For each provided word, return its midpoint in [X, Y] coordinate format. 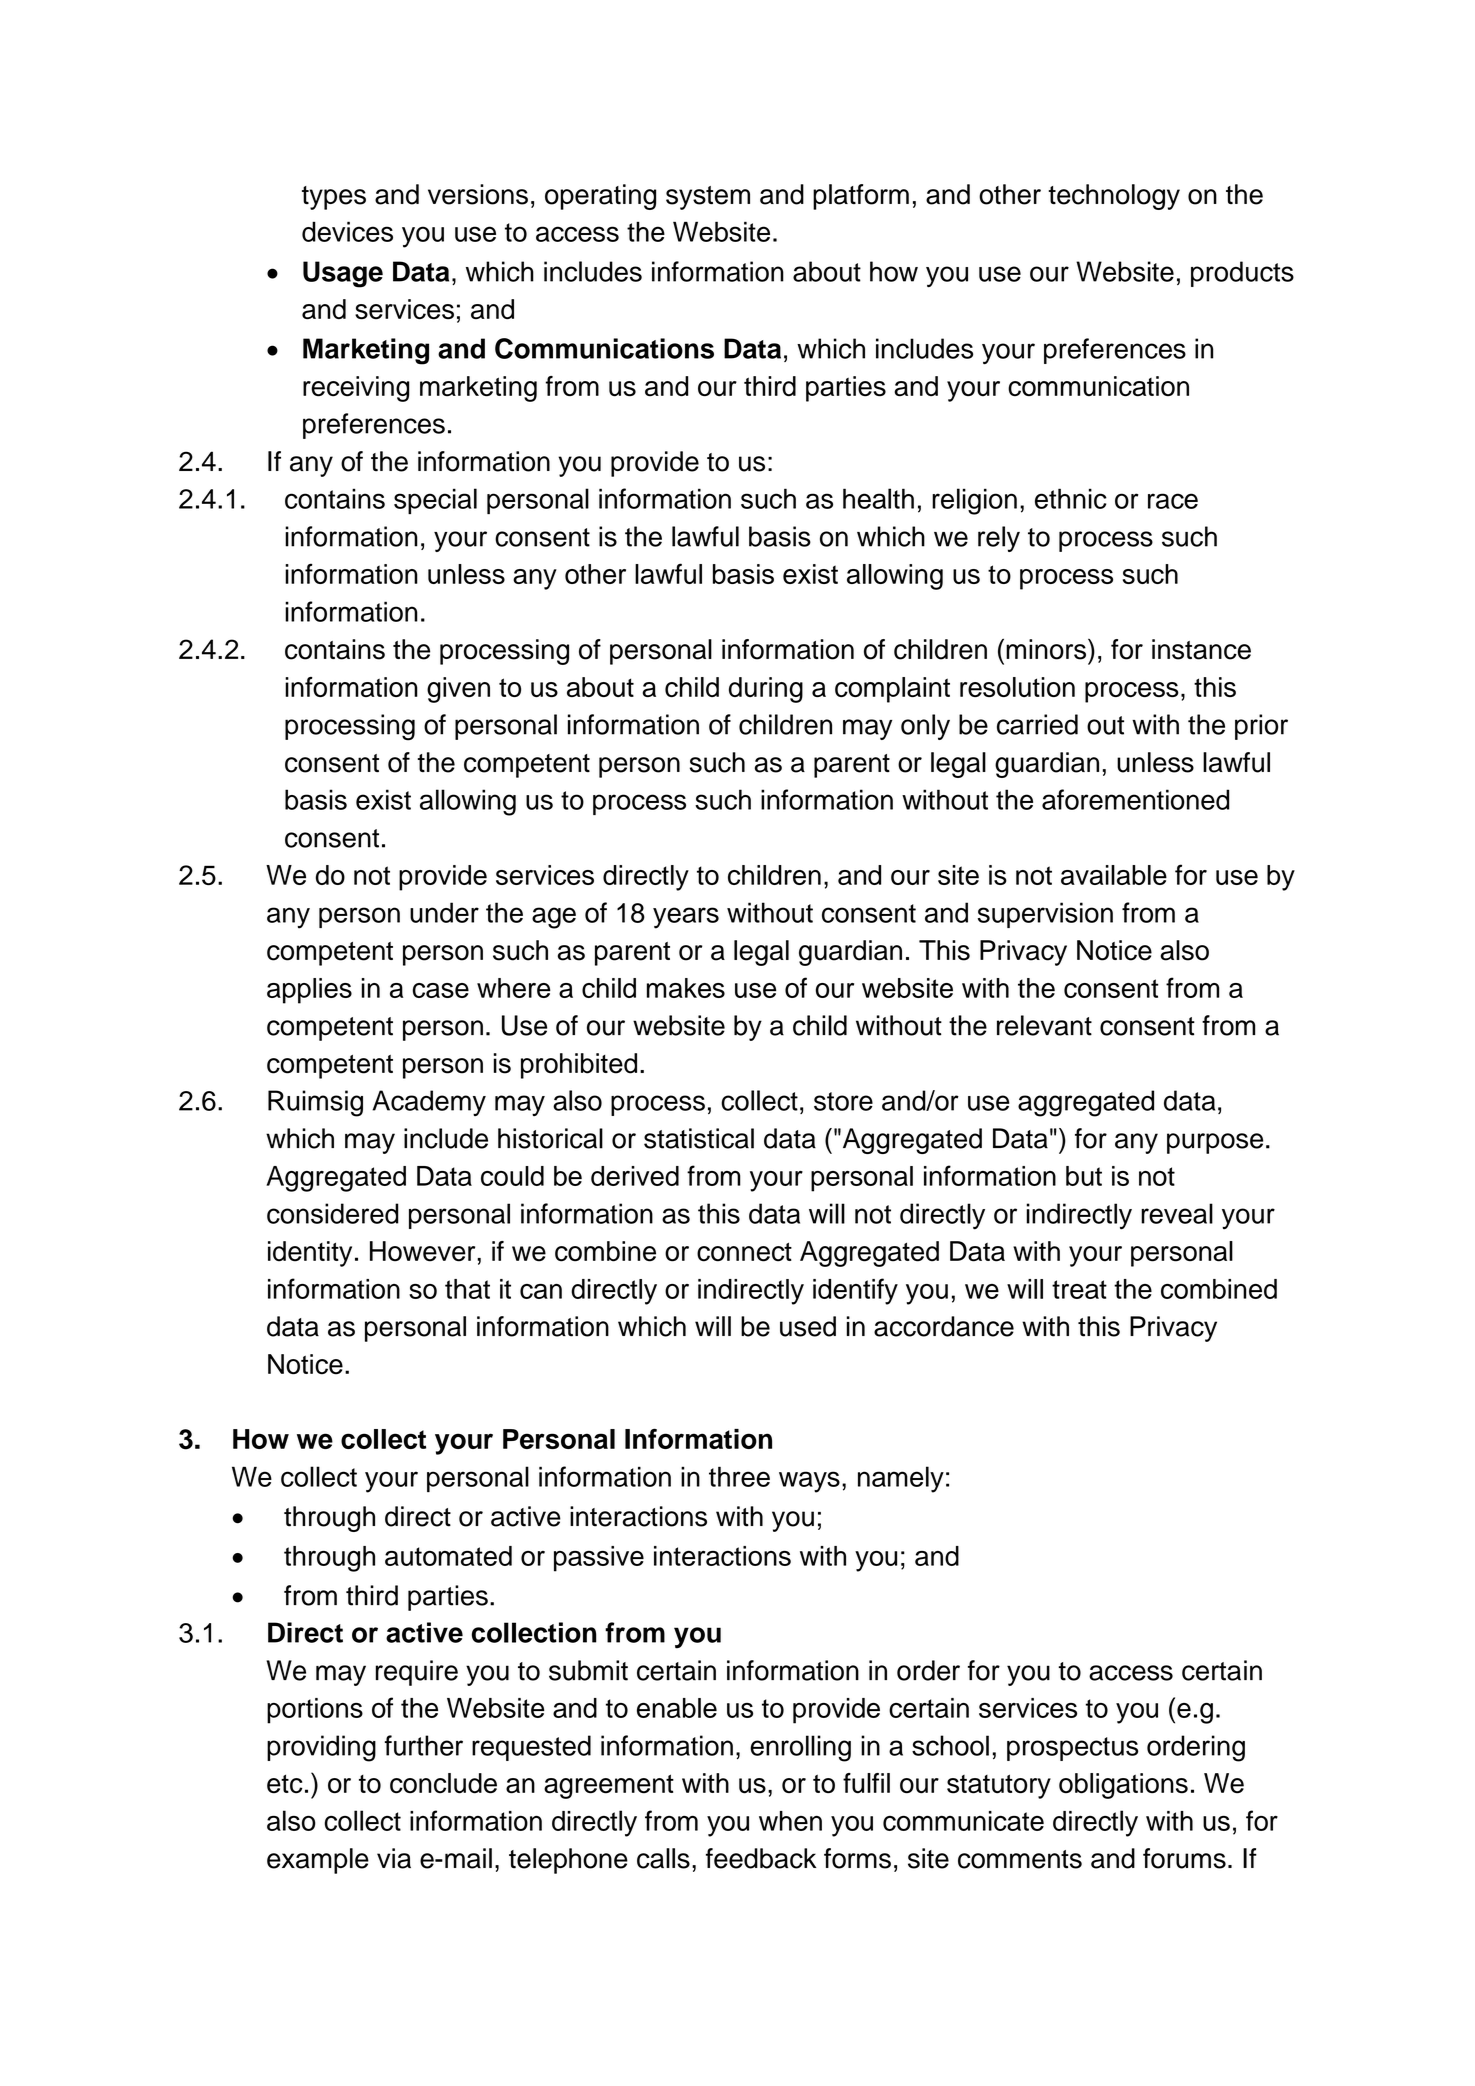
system [708, 198]
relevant [1044, 1025]
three [739, 1476]
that [467, 1289]
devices [347, 231]
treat [1079, 1289]
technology [1114, 197]
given [458, 690]
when [790, 1821]
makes [686, 988]
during [766, 690]
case [441, 990]
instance [1201, 649]
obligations [1123, 1786]
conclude [443, 1783]
